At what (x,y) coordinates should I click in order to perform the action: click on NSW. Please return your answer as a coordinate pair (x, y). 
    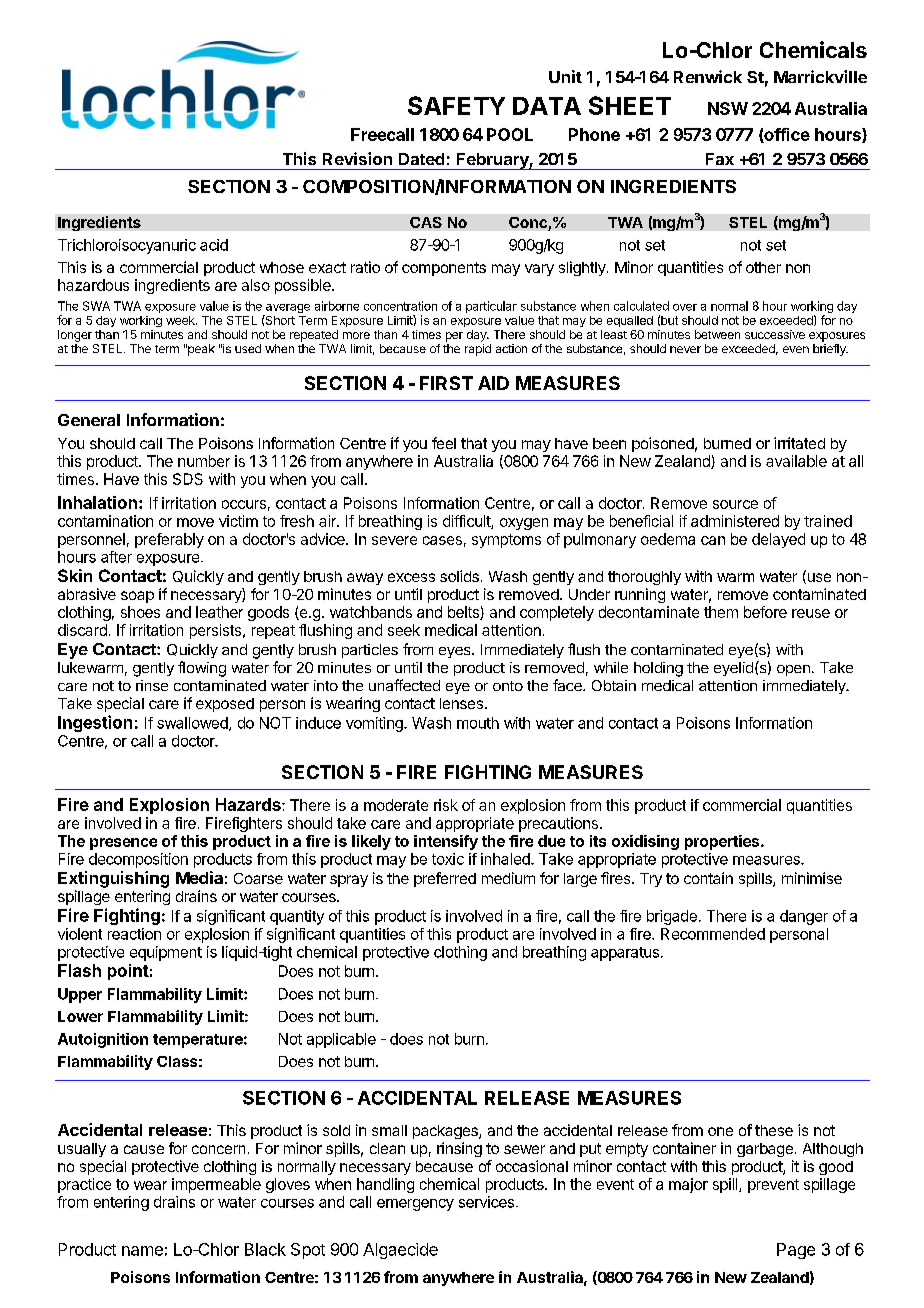
    Looking at the image, I should click on (728, 108).
